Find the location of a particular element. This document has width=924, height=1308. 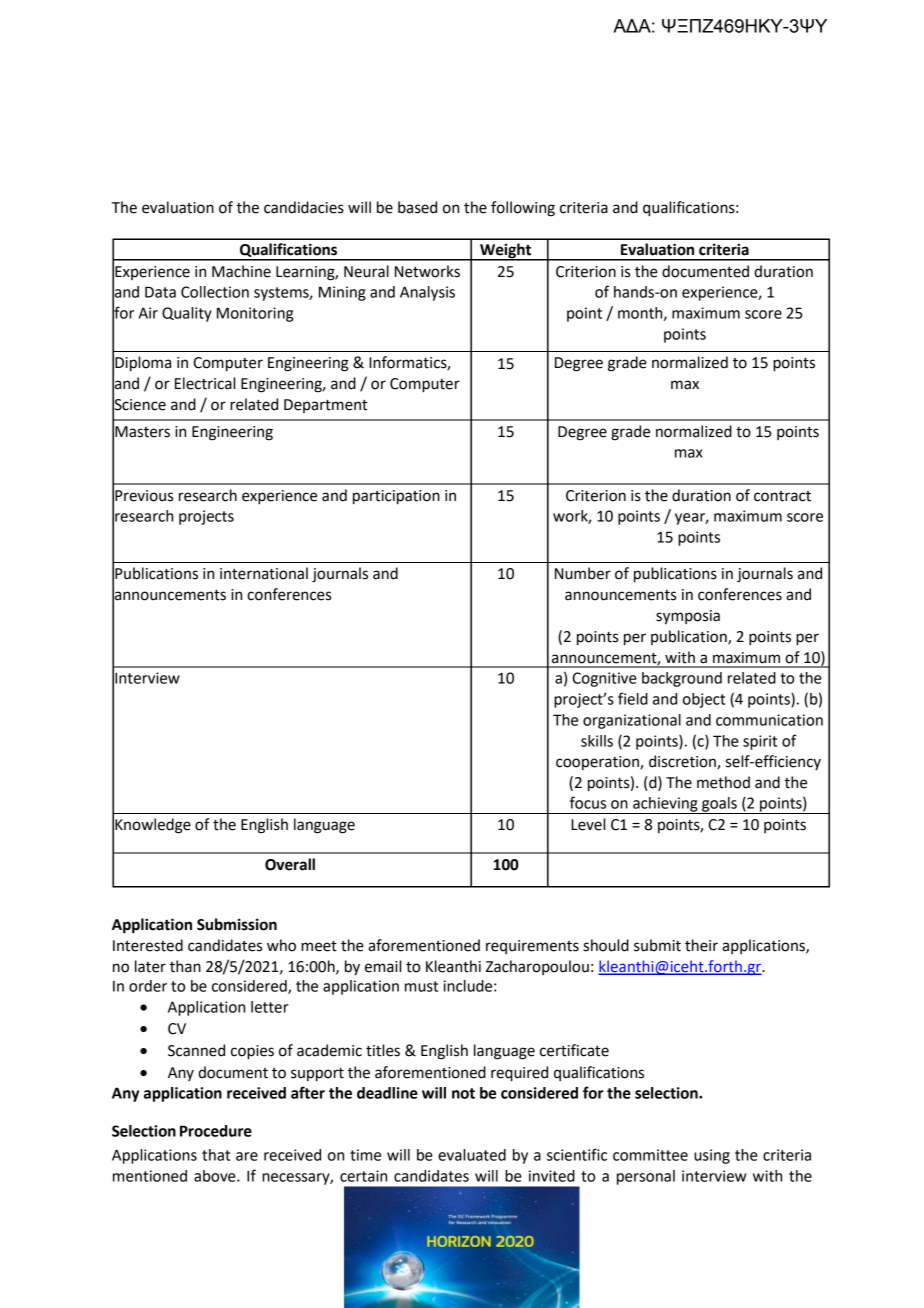

using is located at coordinates (712, 1156).
